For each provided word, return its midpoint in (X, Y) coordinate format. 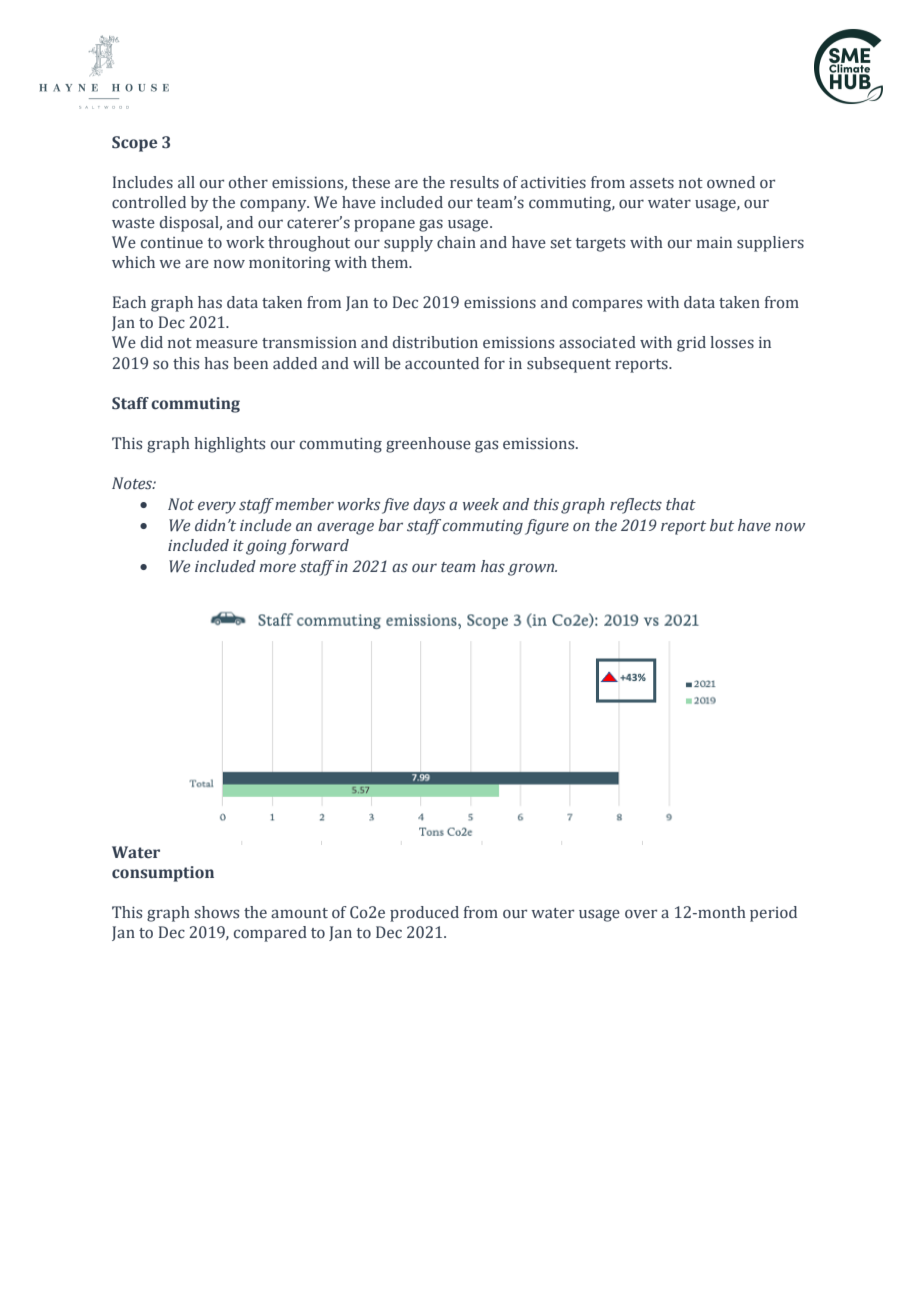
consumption (163, 874)
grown (532, 569)
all (186, 182)
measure (227, 344)
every (217, 507)
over (641, 914)
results (474, 182)
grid (691, 344)
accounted (442, 363)
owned (731, 182)
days (429, 506)
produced (424, 914)
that (681, 504)
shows (216, 912)
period (773, 914)
